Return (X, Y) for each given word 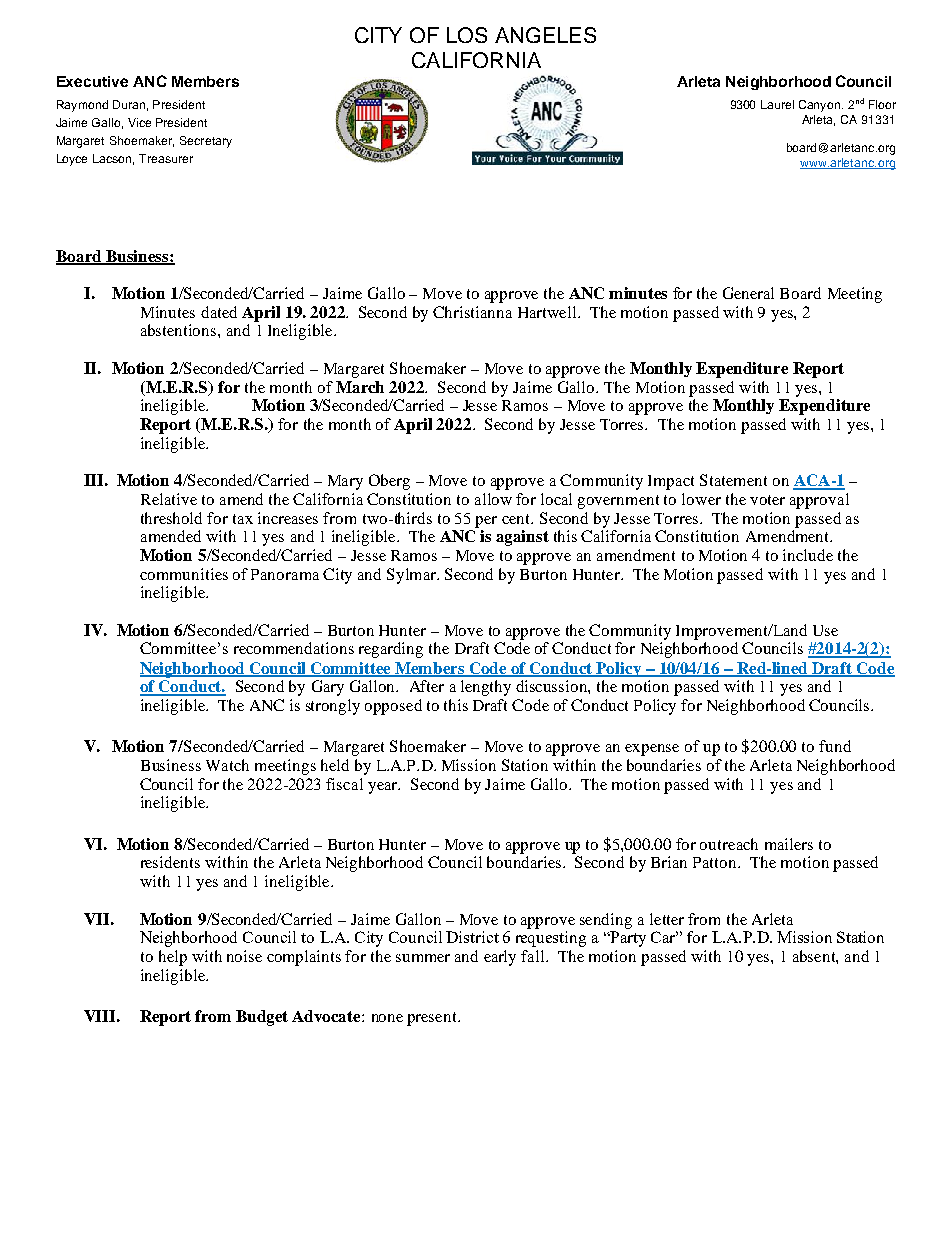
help (173, 958)
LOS (467, 35)
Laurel (777, 104)
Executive (92, 81)
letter (667, 919)
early (500, 958)
